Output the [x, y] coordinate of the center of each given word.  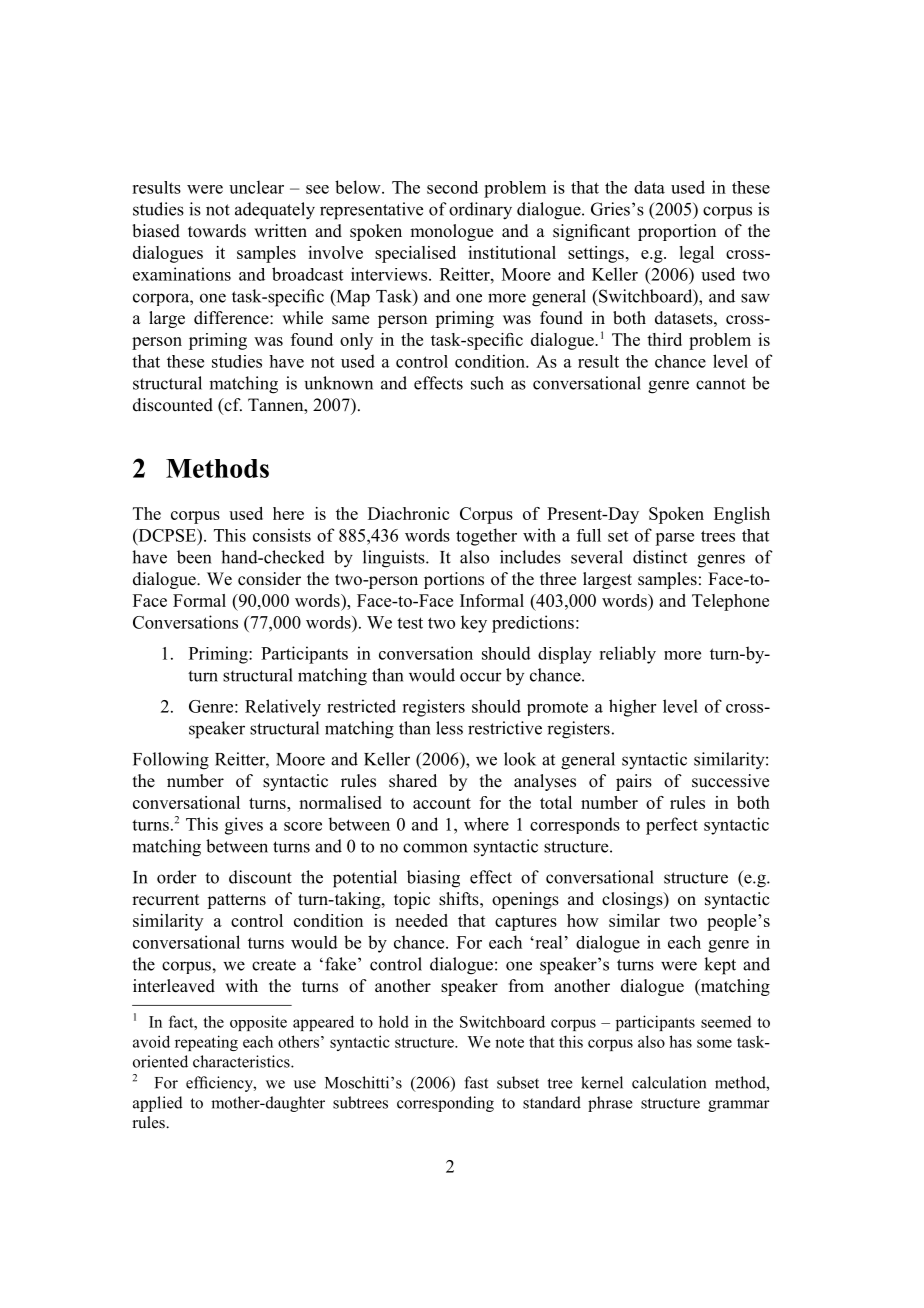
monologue [451, 232]
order [177, 877]
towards [217, 231]
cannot [721, 384]
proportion [677, 232]
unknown [338, 383]
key [474, 624]
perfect [672, 826]
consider [269, 579]
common [435, 848]
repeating [206, 1043]
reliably [627, 655]
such [487, 383]
